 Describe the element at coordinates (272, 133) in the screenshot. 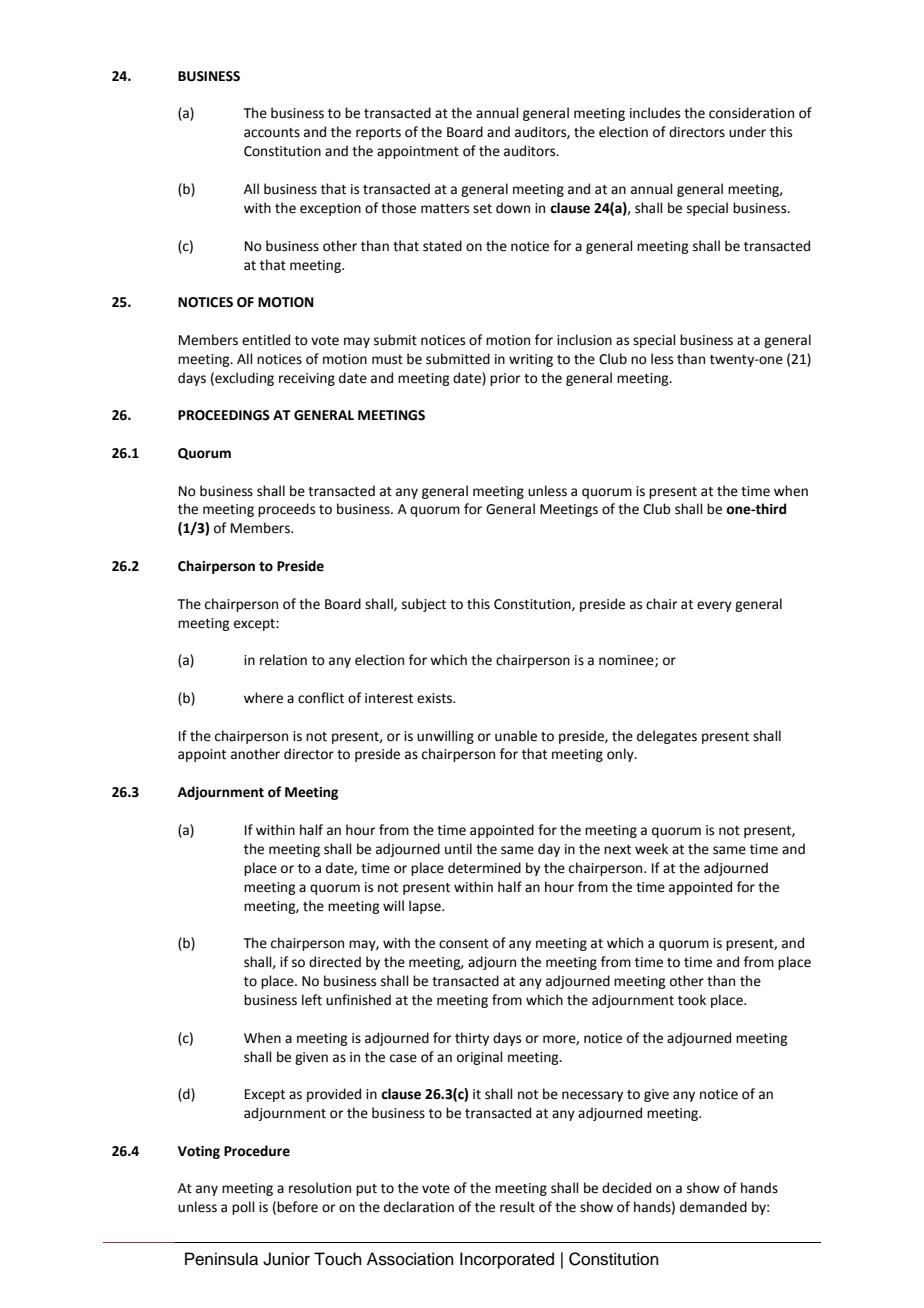

I see `accounts` at that location.
